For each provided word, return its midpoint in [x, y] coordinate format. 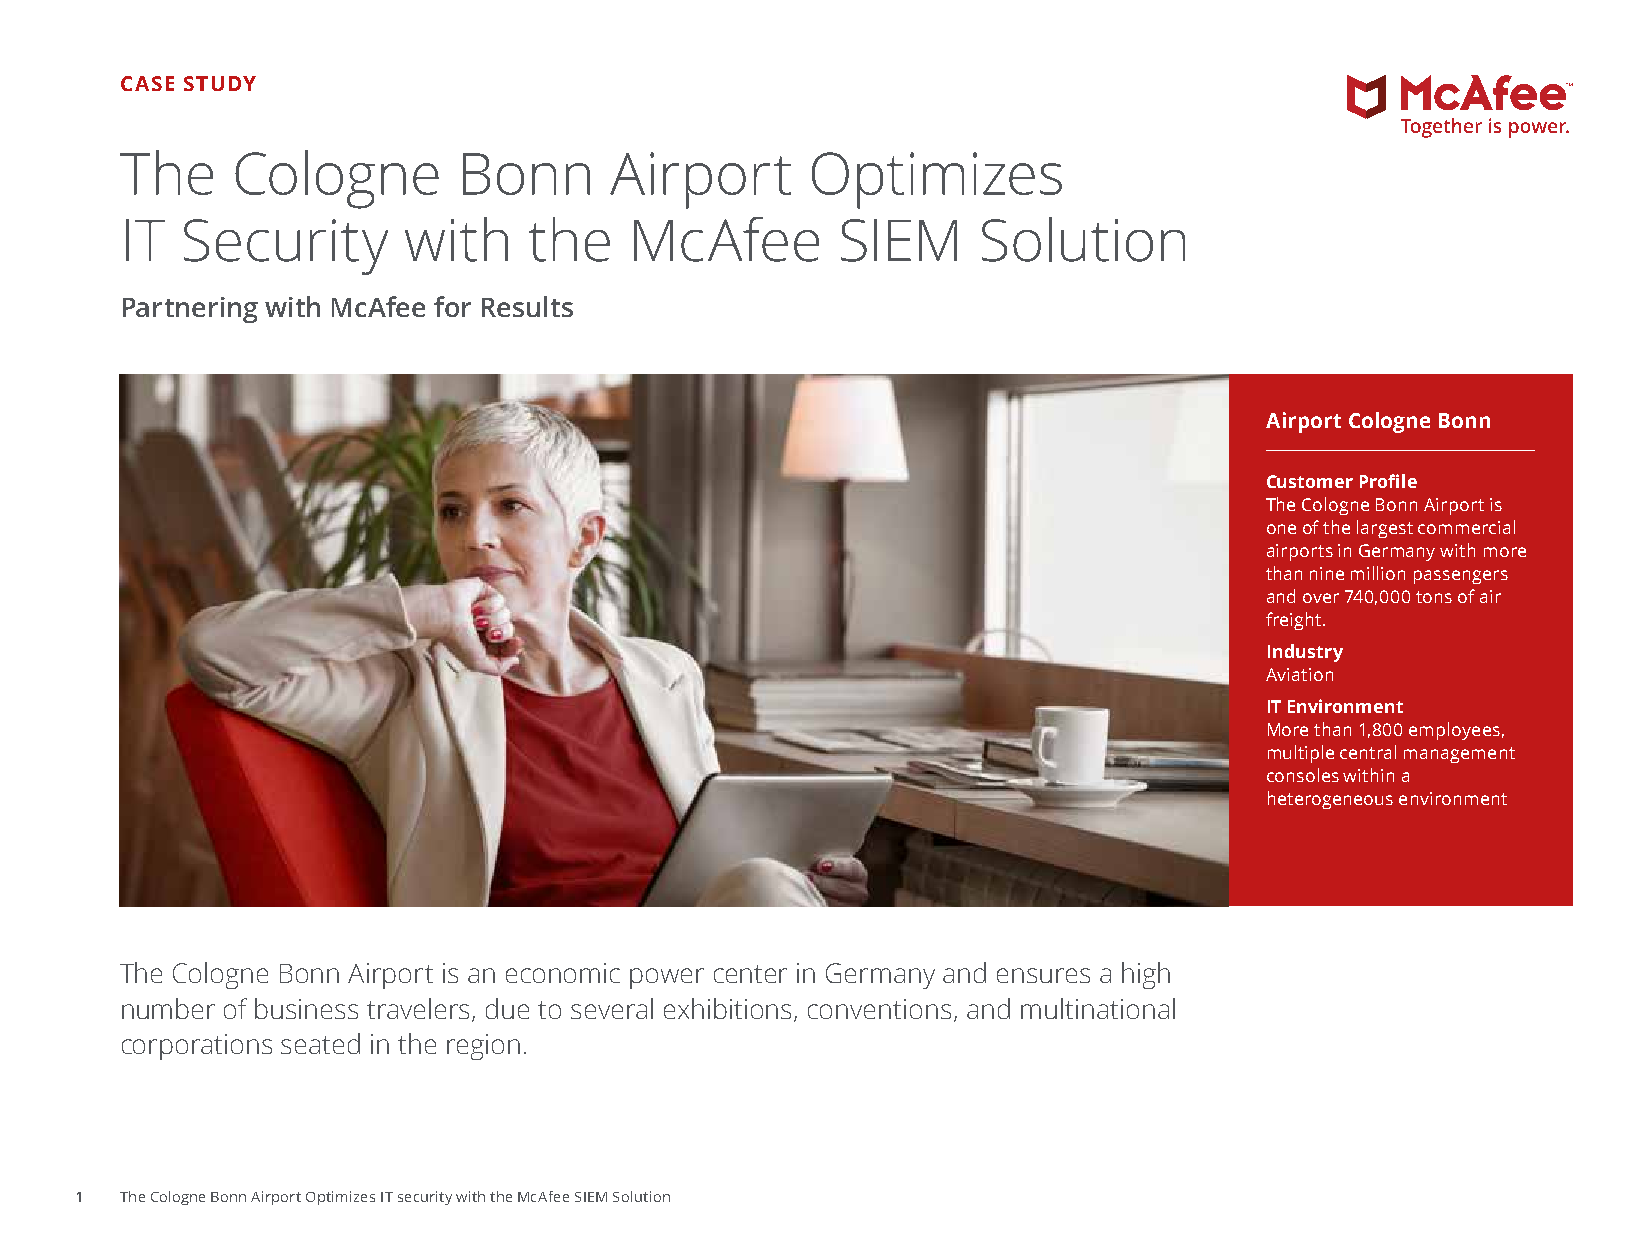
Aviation [1299, 674]
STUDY [220, 83]
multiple [1301, 754]
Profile [1388, 481]
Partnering [190, 310]
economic [563, 973]
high [1146, 975]
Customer [1310, 481]
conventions [879, 1009]
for [452, 306]
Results [527, 306]
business [306, 1008]
